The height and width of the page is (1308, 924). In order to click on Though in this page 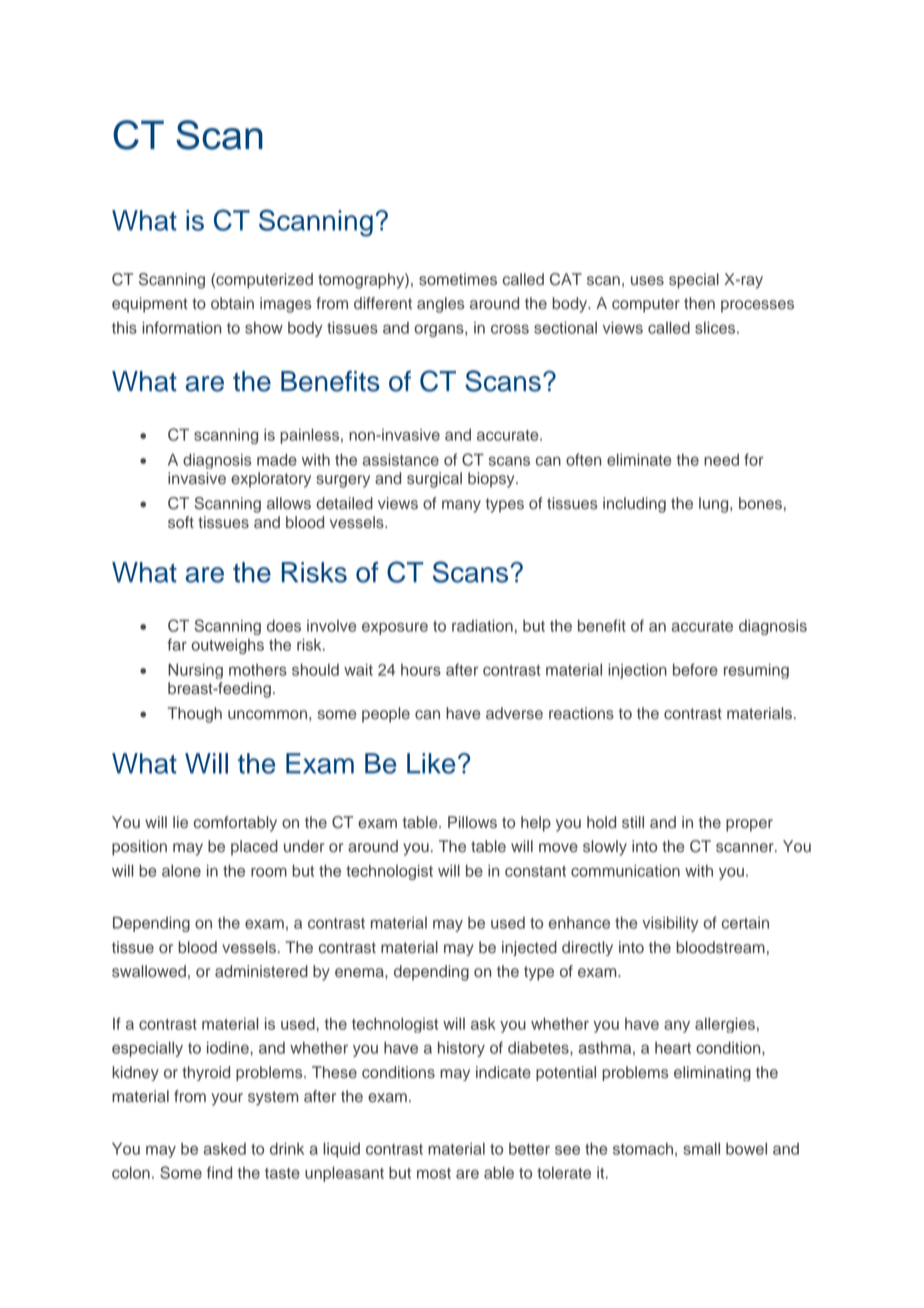, I will do `click(195, 715)`.
